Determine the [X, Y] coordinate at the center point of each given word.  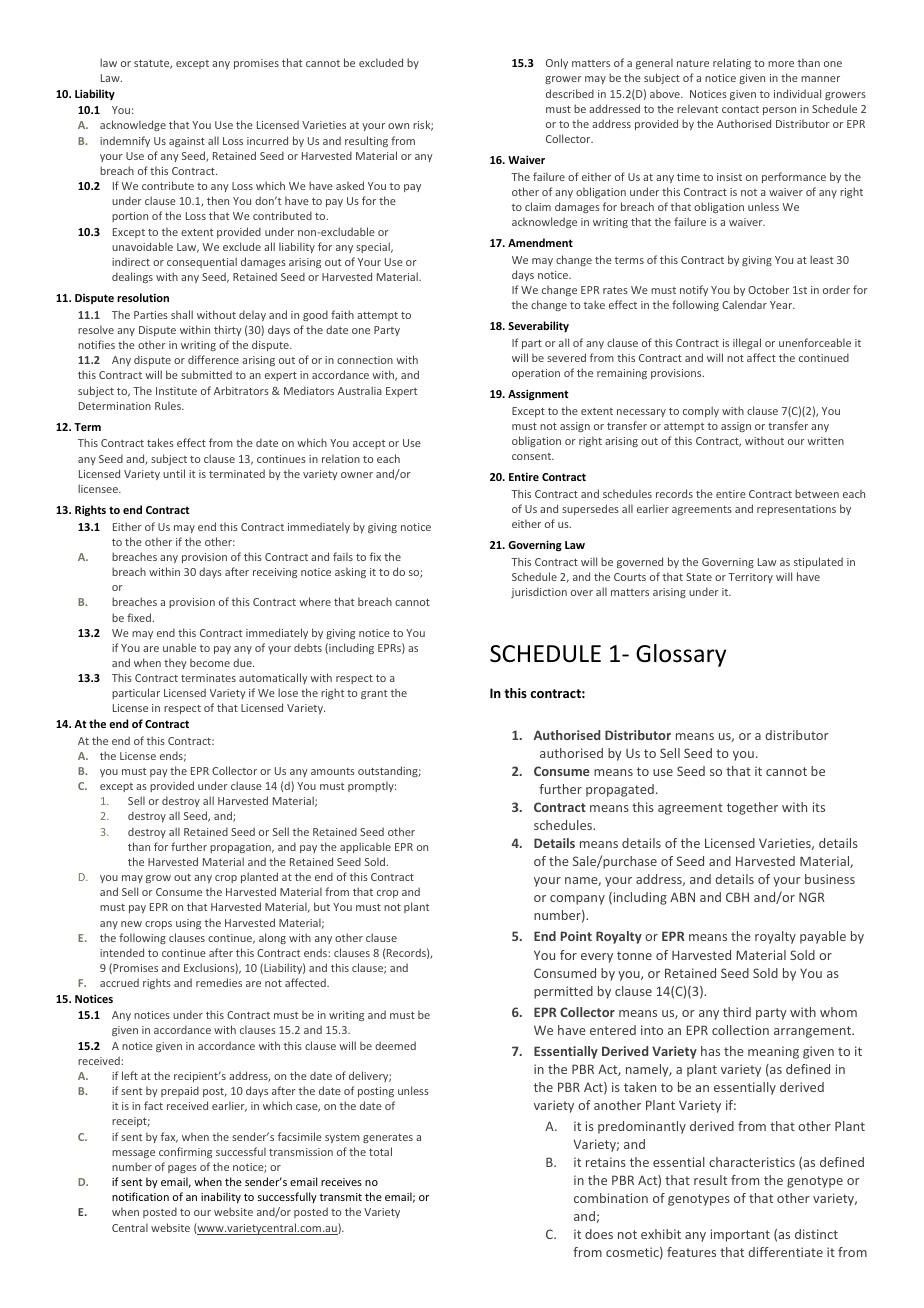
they [175, 663]
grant [374, 694]
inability [221, 1197]
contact [740, 109]
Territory [750, 578]
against [187, 142]
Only [557, 63]
